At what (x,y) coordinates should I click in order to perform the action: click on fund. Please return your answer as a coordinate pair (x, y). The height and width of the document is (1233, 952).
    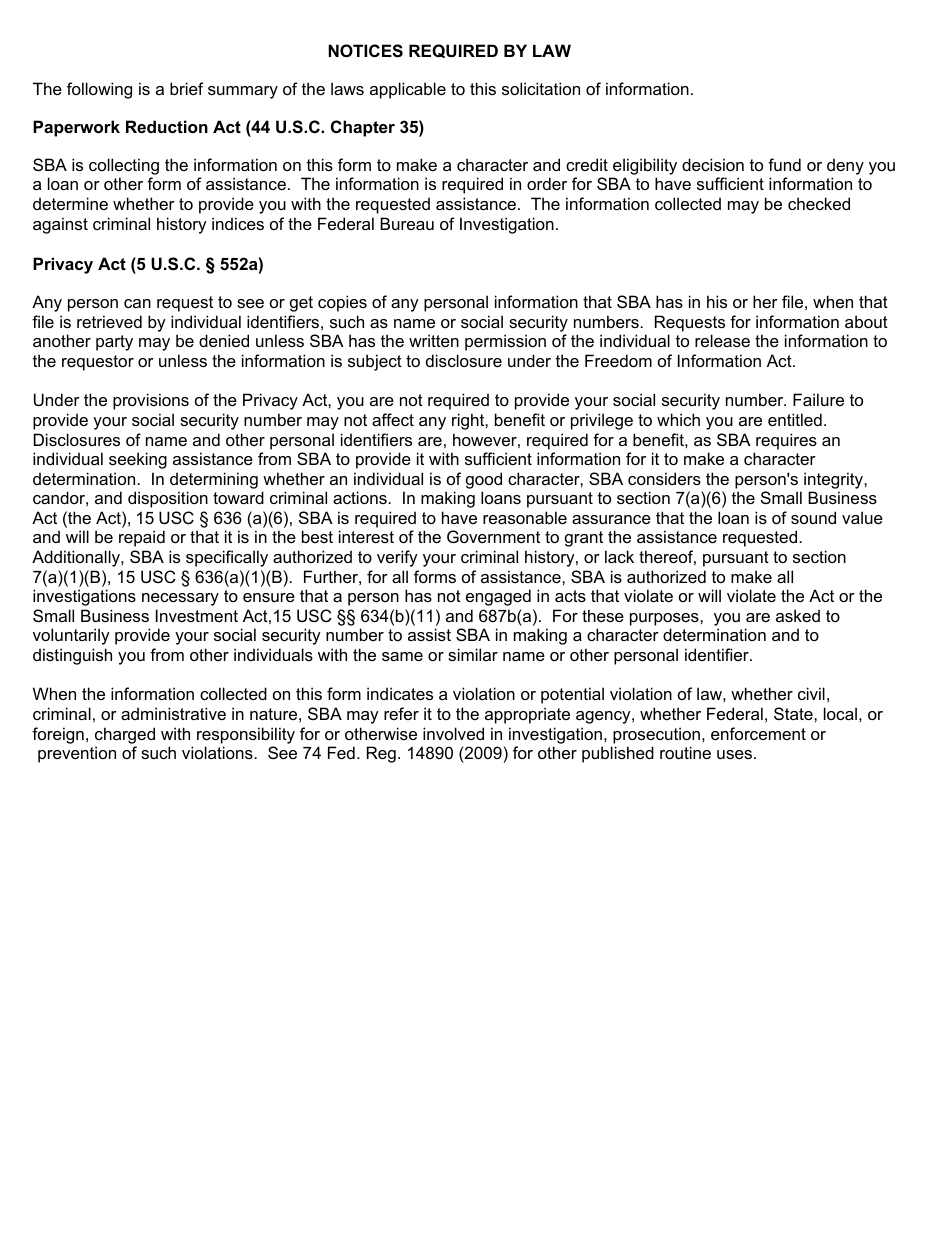
    Looking at the image, I should click on (784, 164).
